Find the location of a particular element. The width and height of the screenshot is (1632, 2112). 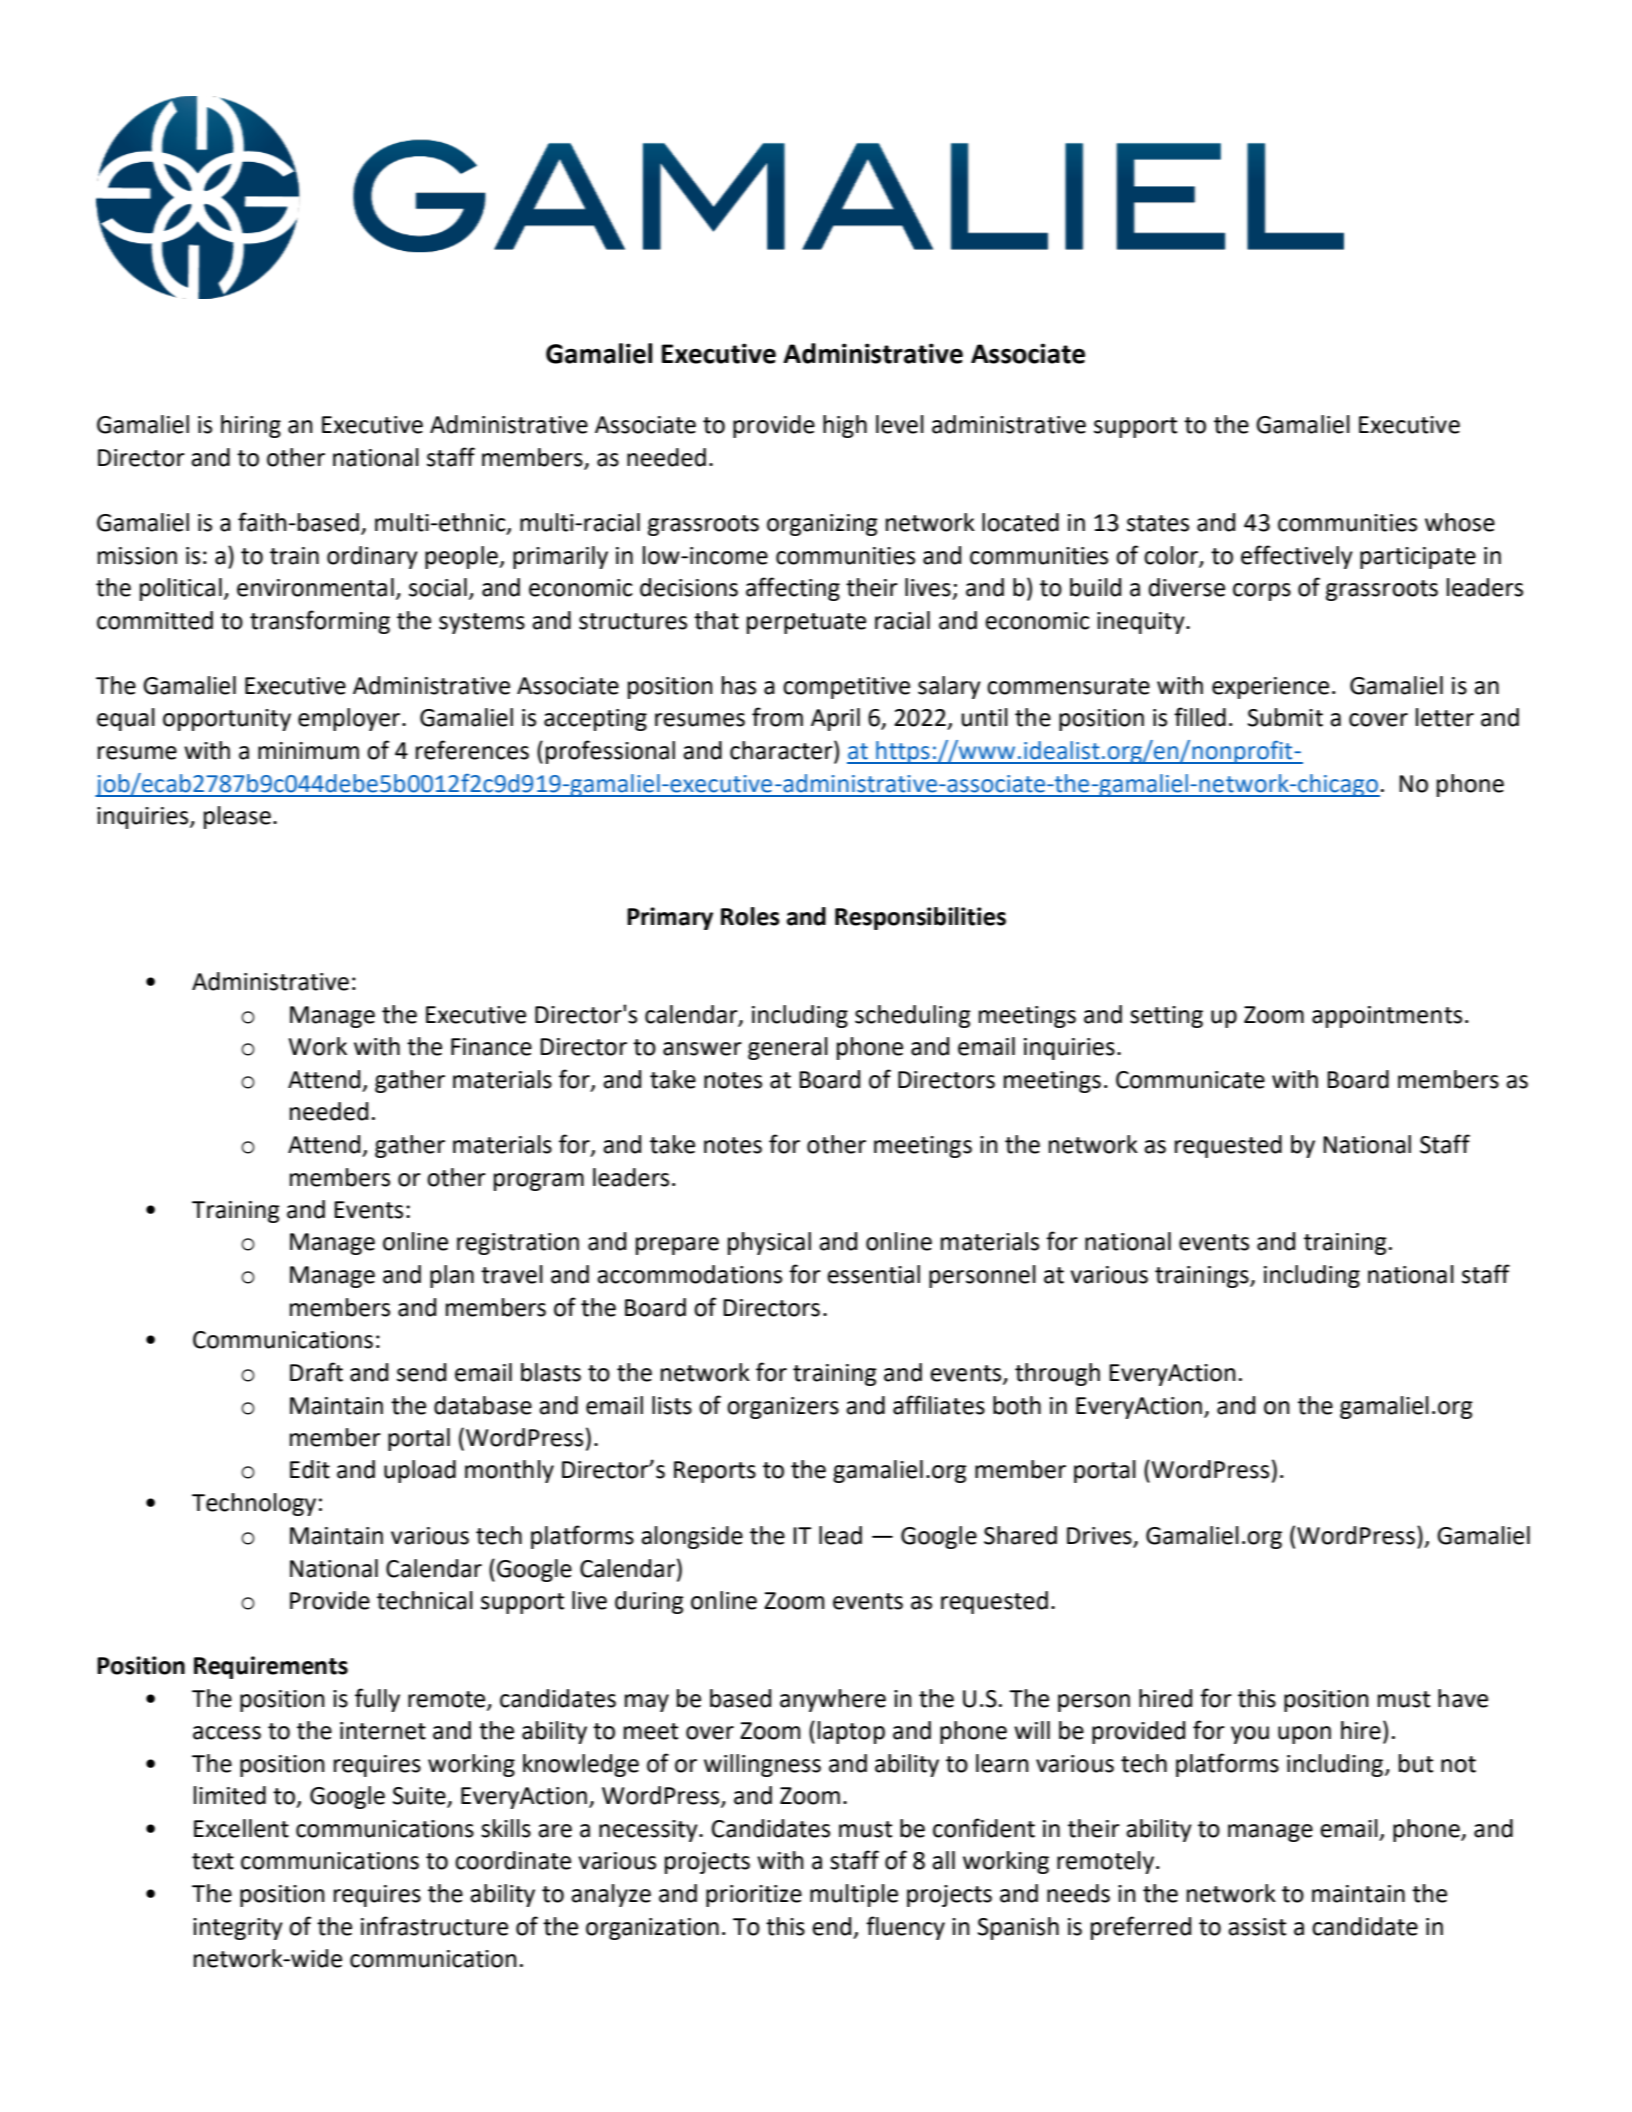

appointments is located at coordinates (1387, 1017).
